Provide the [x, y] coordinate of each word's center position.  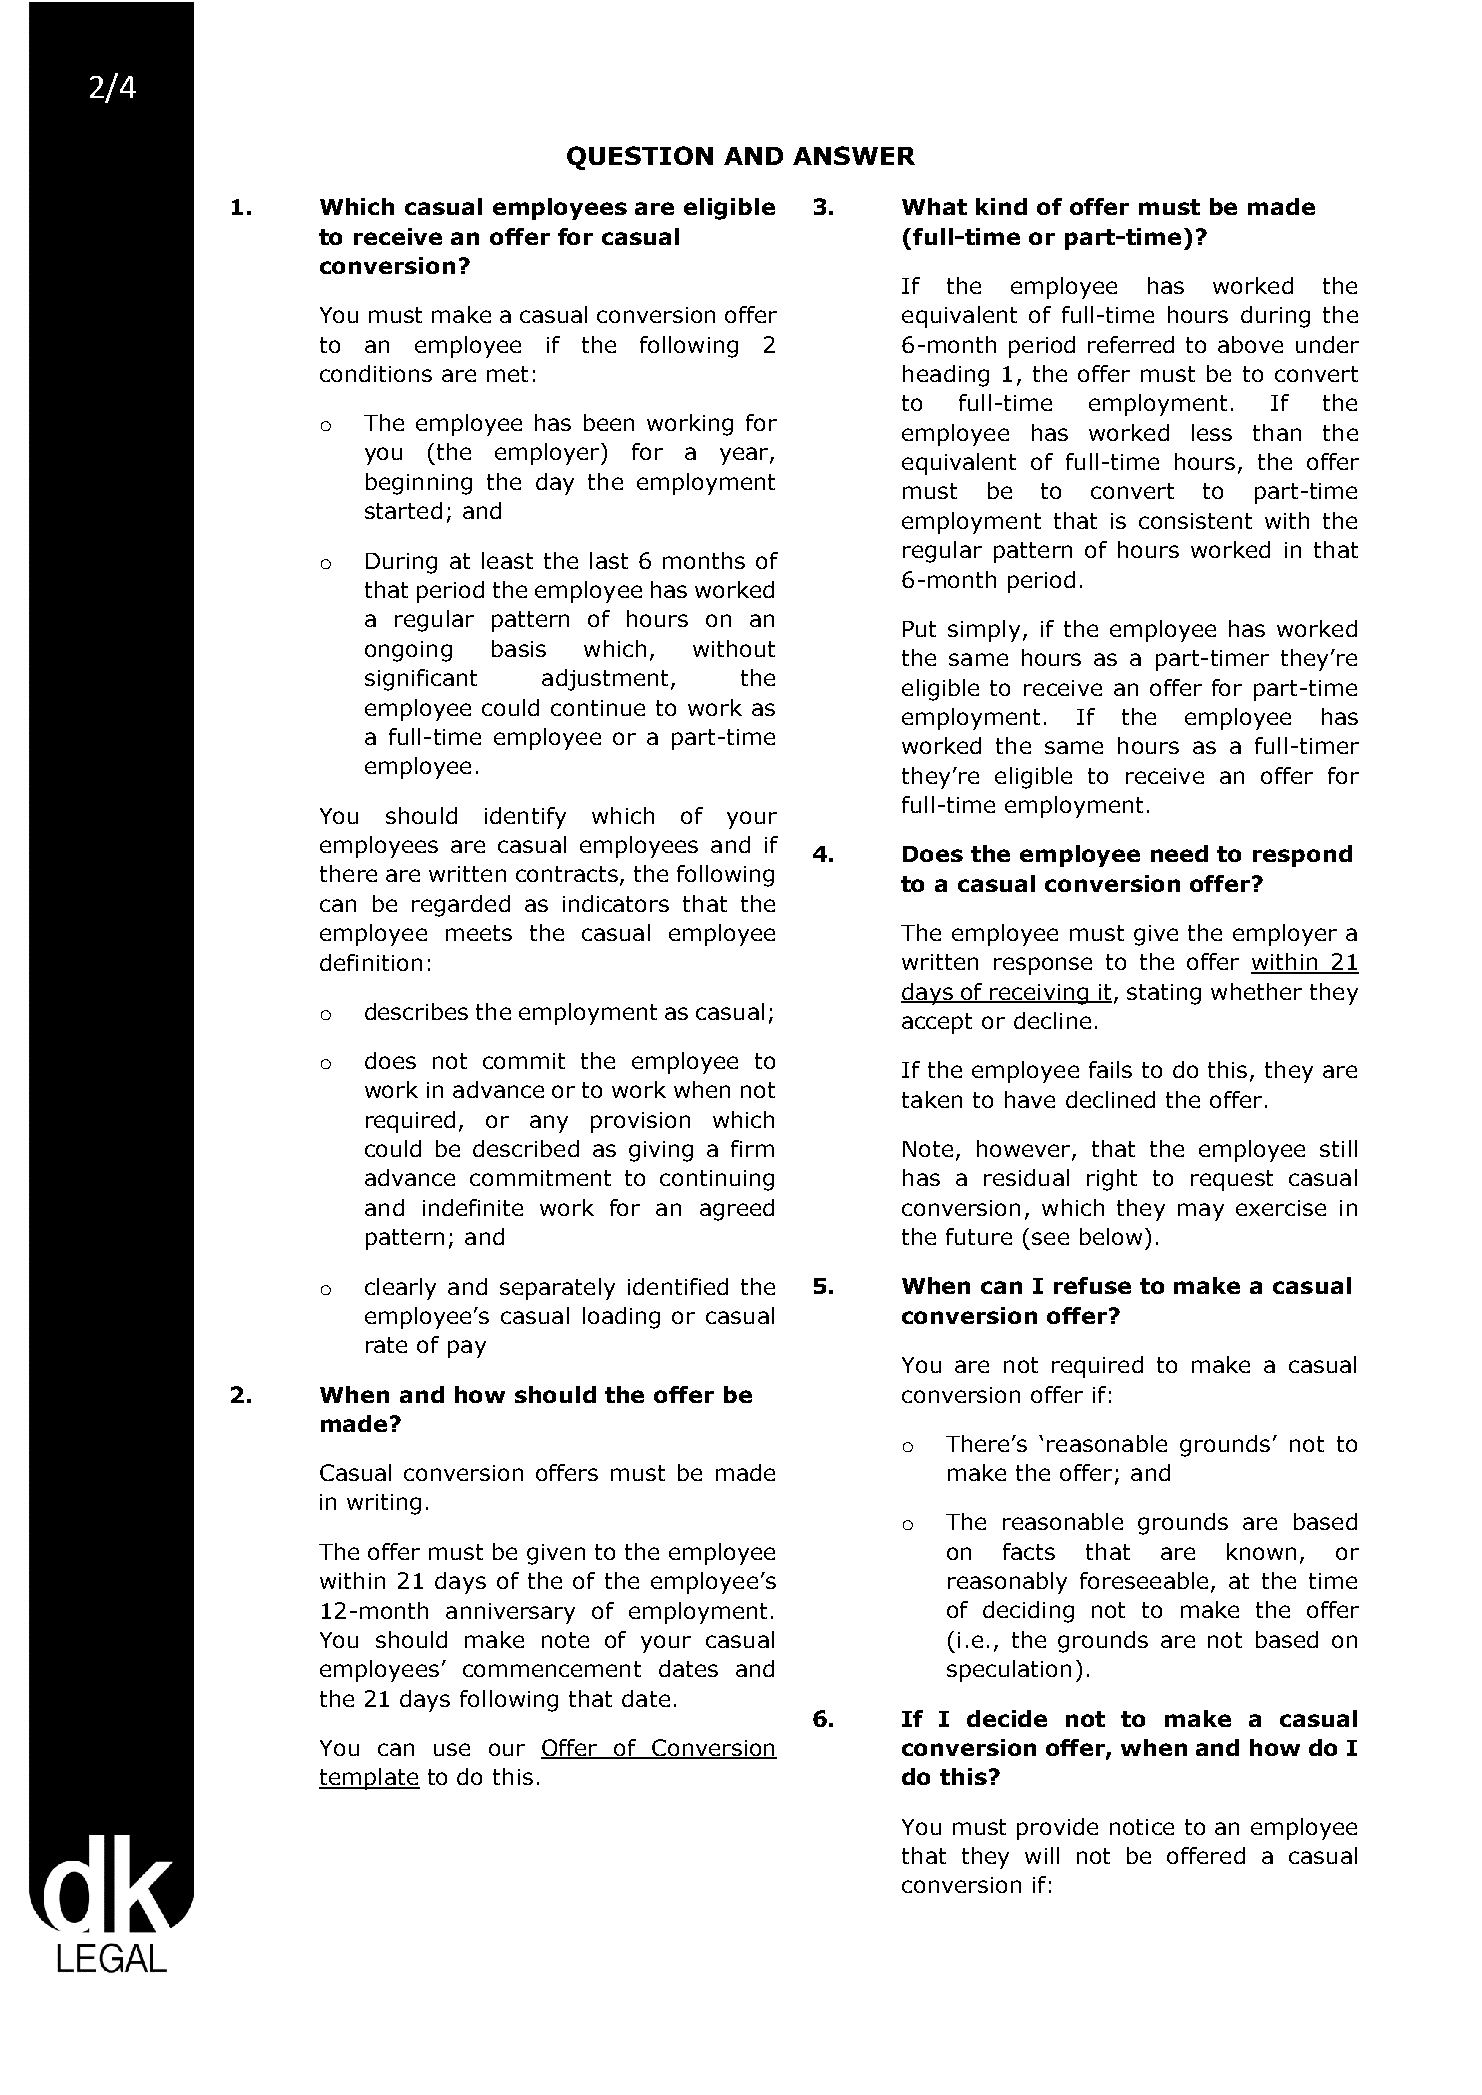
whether [1256, 991]
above [1250, 344]
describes [416, 1011]
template [369, 1779]
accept [937, 1023]
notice [1142, 1827]
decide [1007, 1718]
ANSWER [854, 155]
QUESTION [640, 158]
